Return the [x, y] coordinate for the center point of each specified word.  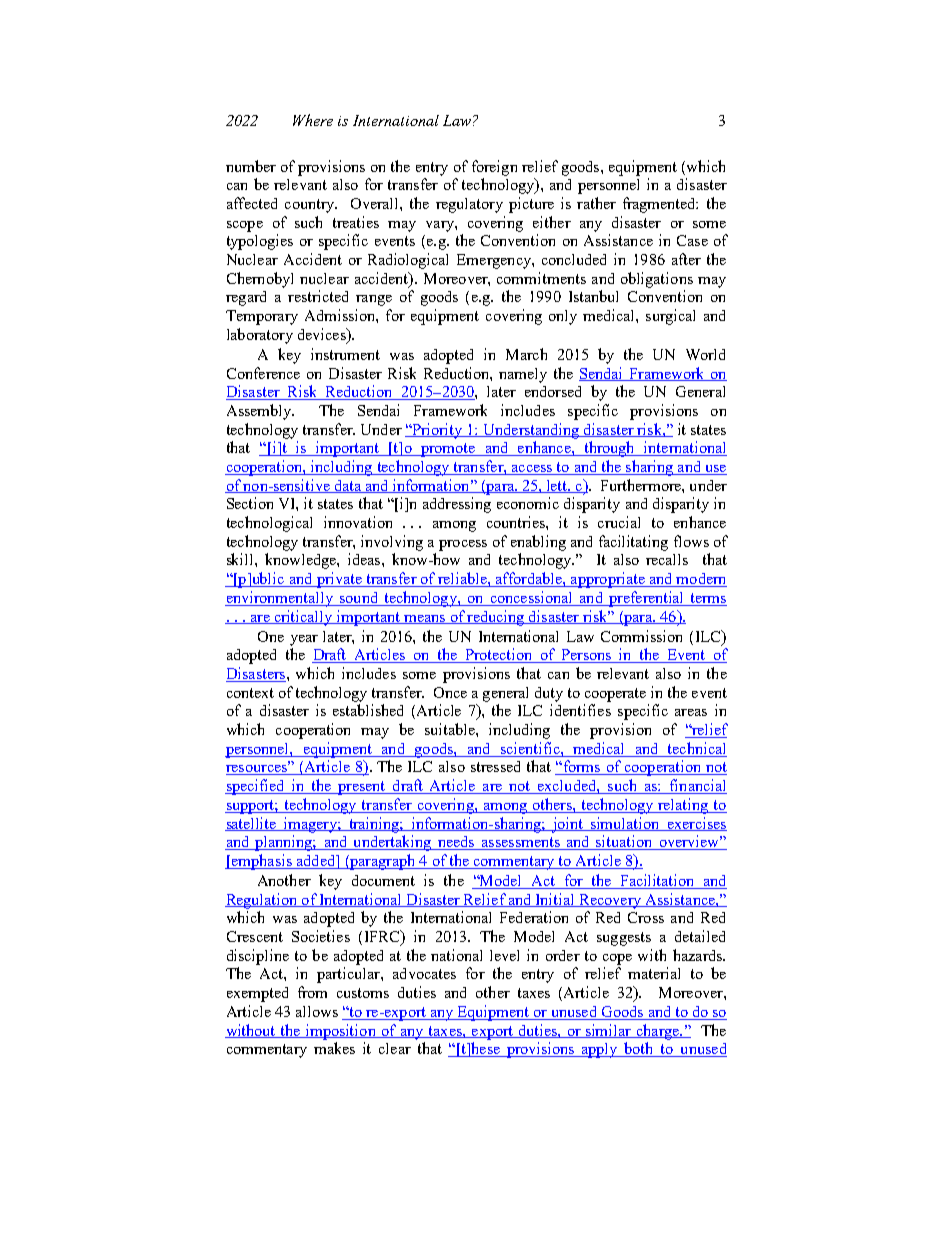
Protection [499, 655]
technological [269, 524]
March [526, 354]
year [304, 640]
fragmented [660, 205]
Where [313, 120]
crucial [619, 522]
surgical [670, 317]
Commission [641, 636]
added [316, 862]
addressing [457, 505]
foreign [494, 168]
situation [624, 842]
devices [323, 334]
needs [456, 843]
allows [317, 1011]
